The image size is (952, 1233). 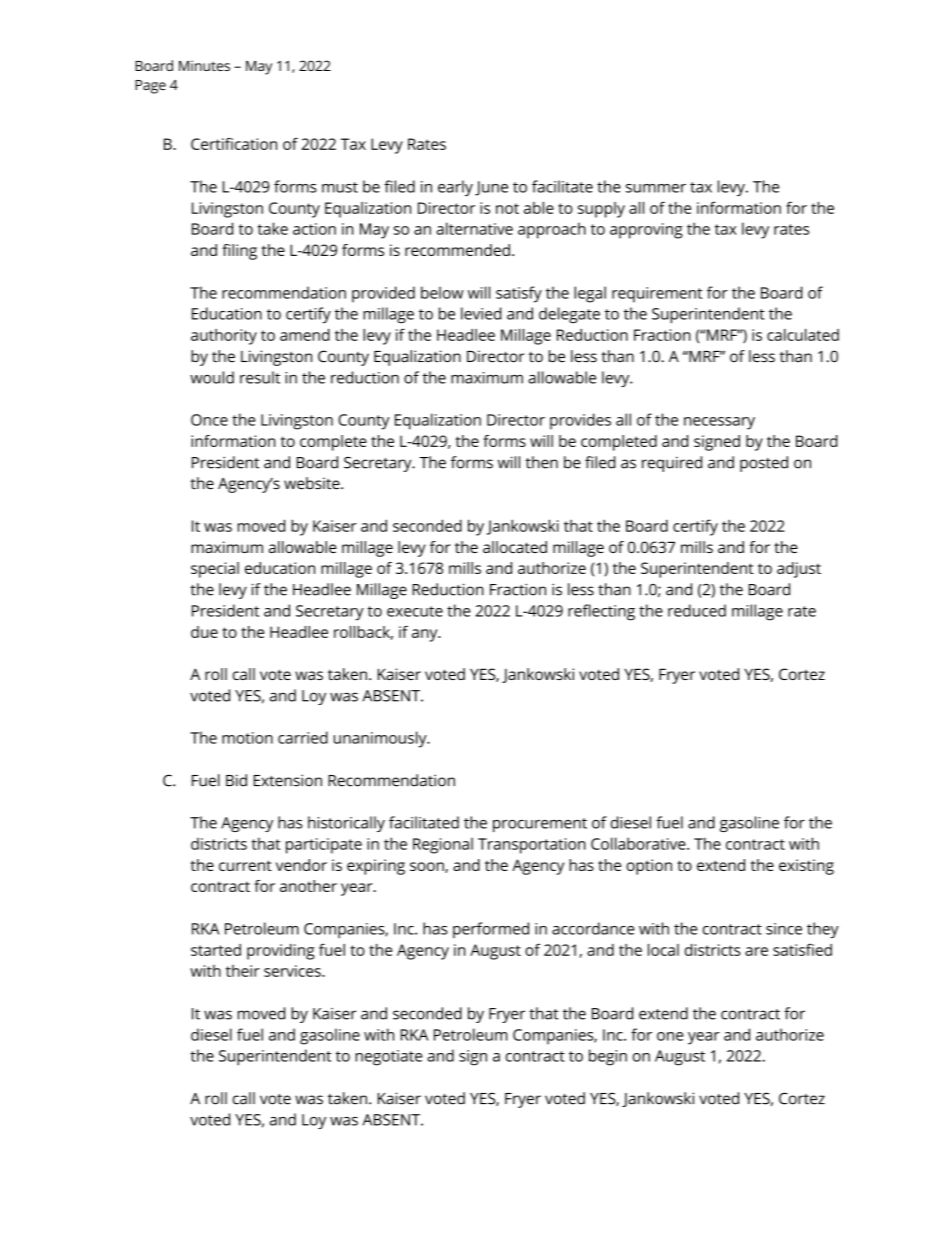 What do you see at coordinates (215, 570) in the screenshot?
I see `special` at bounding box center [215, 570].
